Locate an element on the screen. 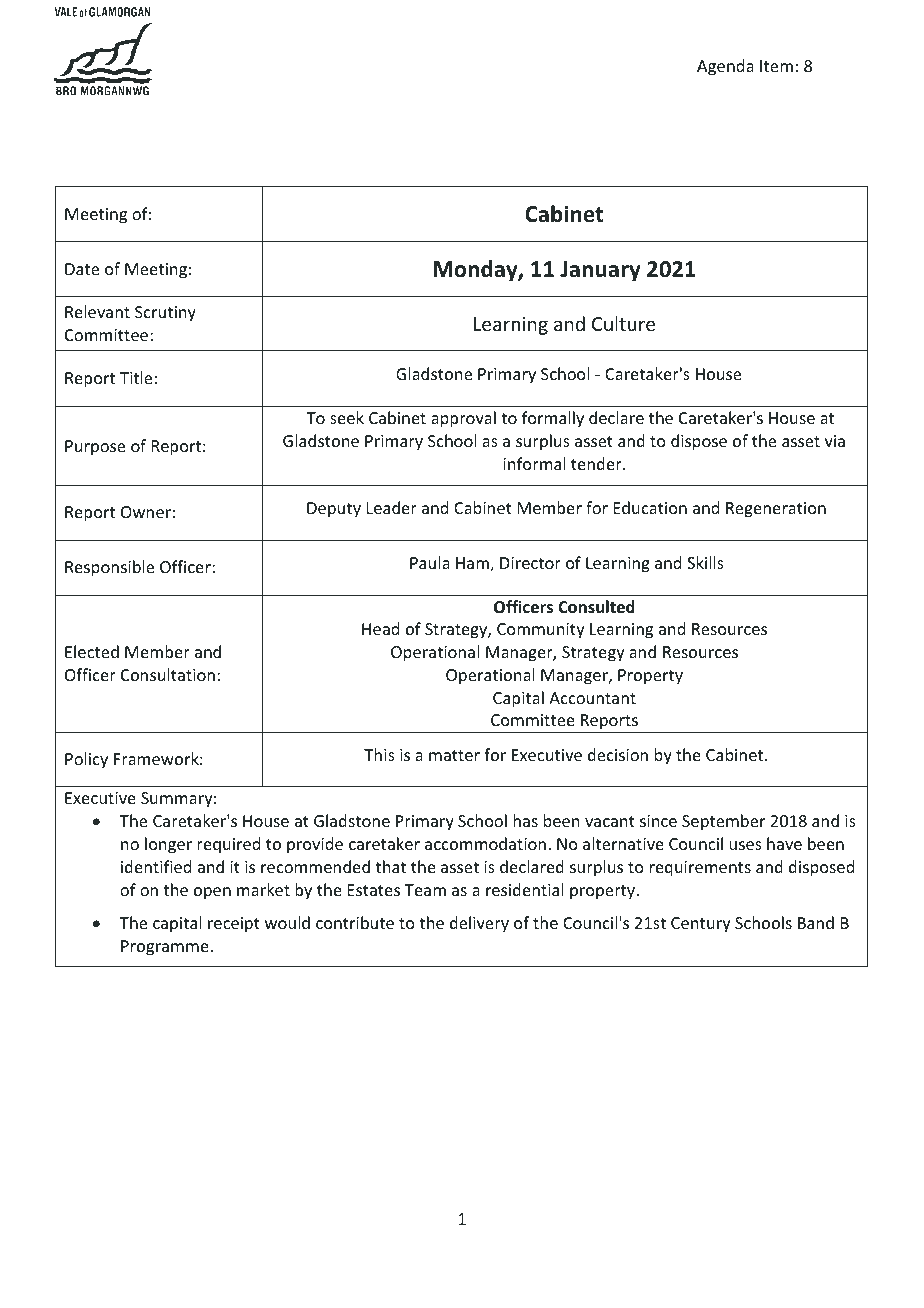 The height and width of the screenshot is (1308, 924). Scrutiny is located at coordinates (165, 314).
